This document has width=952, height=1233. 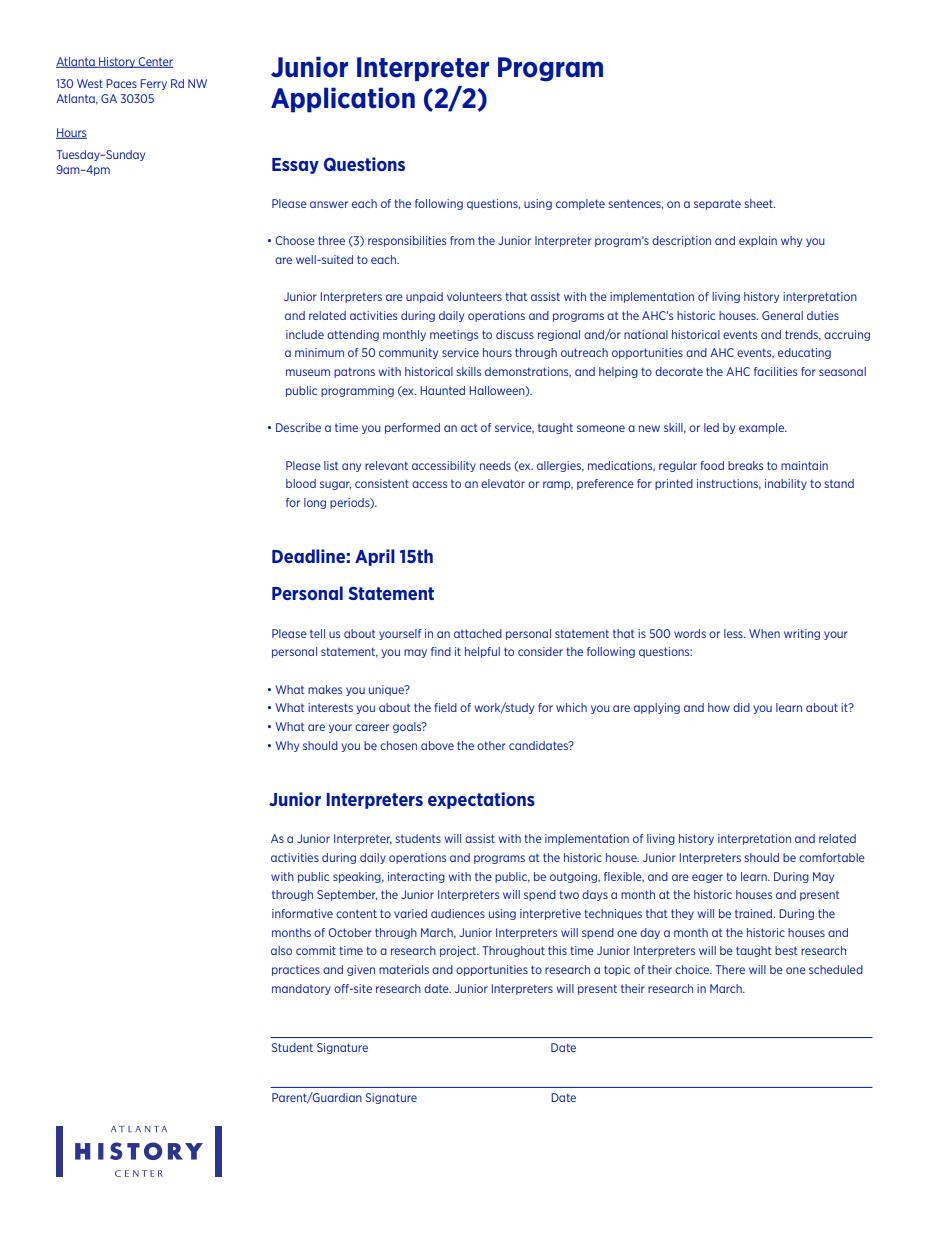 I want to click on also, so click(x=281, y=950).
